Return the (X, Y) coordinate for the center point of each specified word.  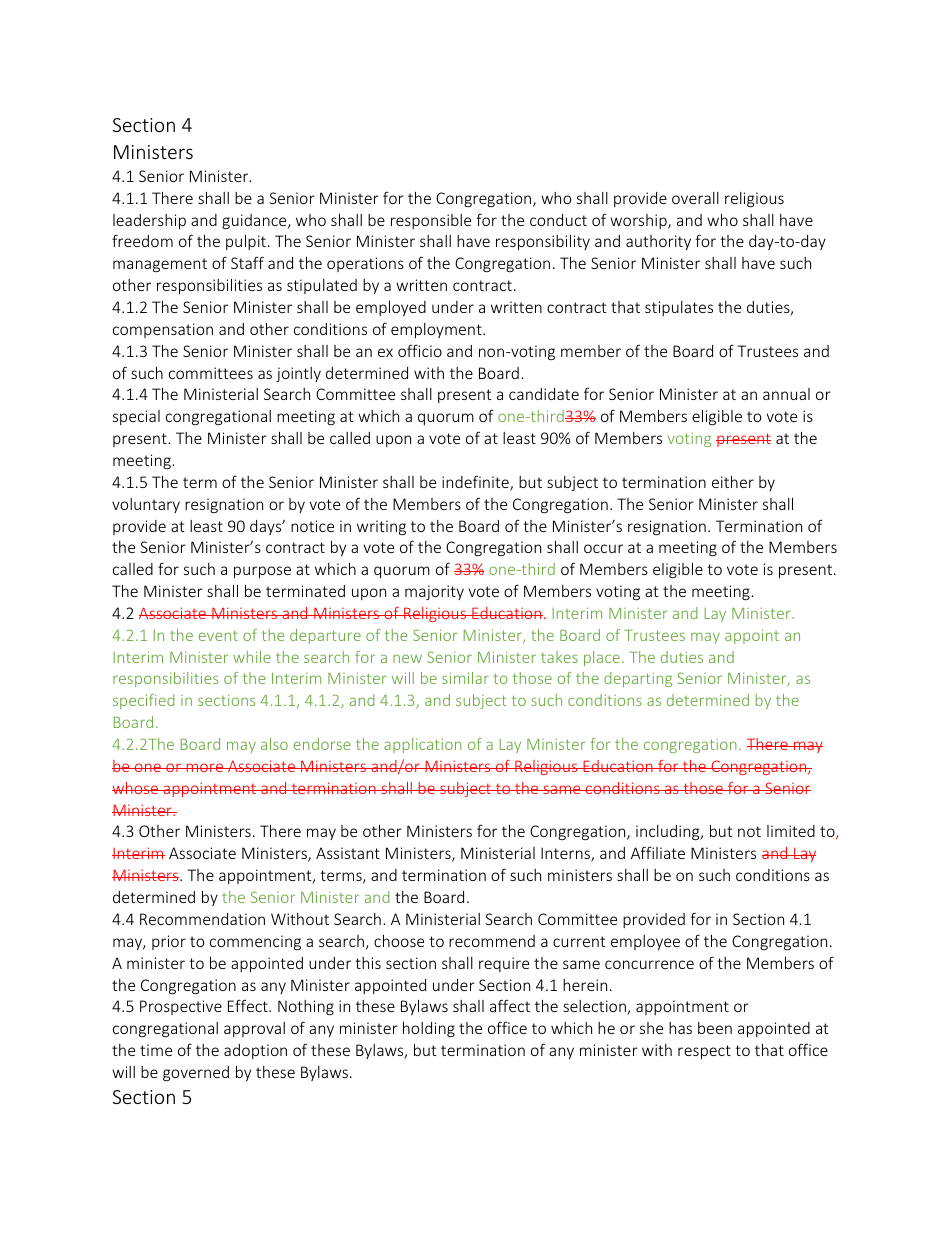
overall (695, 198)
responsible (431, 221)
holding (429, 1029)
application (423, 745)
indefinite (476, 483)
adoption (255, 1051)
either (733, 482)
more (204, 767)
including (669, 832)
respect (704, 1052)
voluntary (146, 505)
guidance (255, 221)
